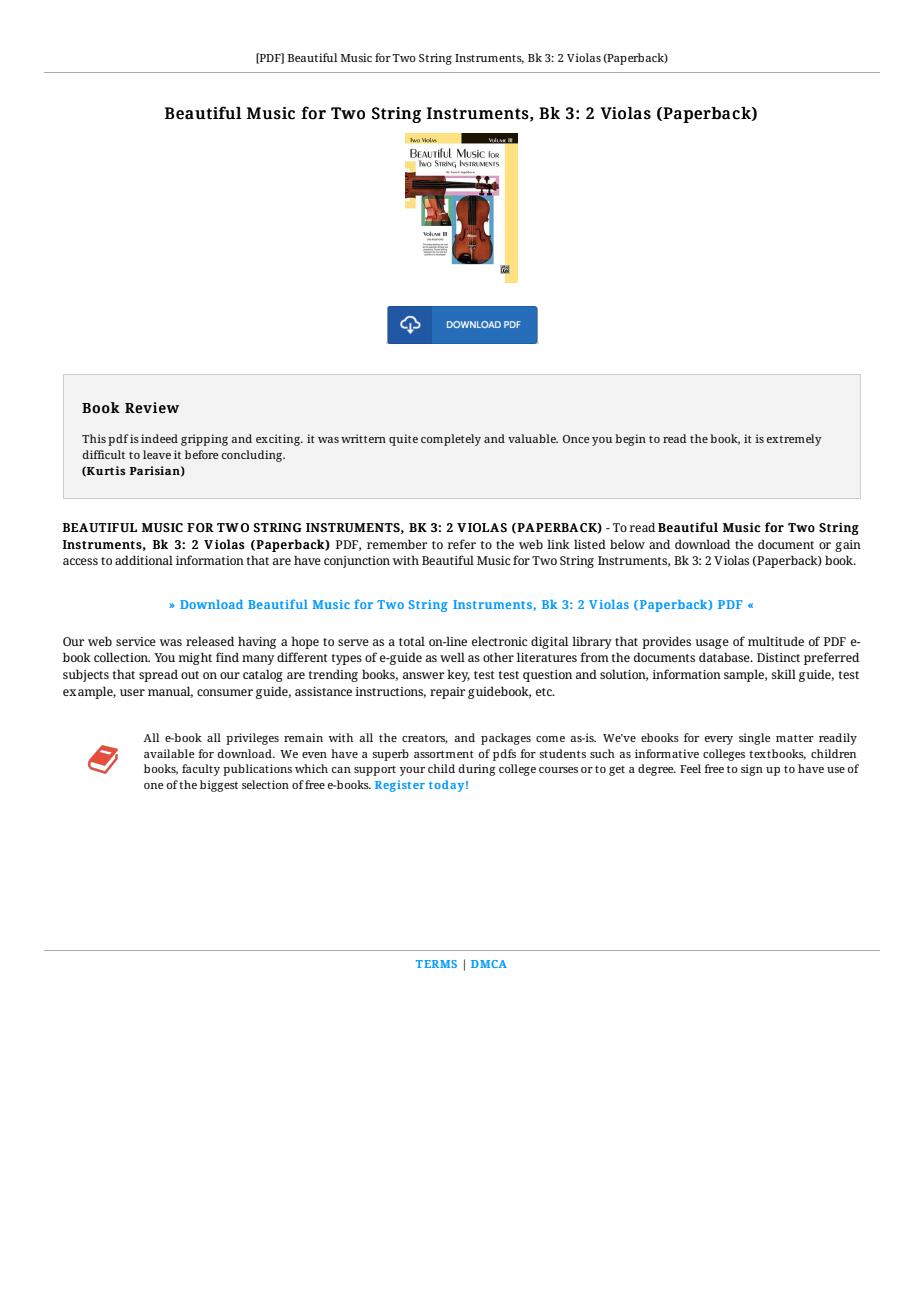 The image size is (924, 1308). Describe the element at coordinates (776, 641) in the image. I see `multitude` at that location.
